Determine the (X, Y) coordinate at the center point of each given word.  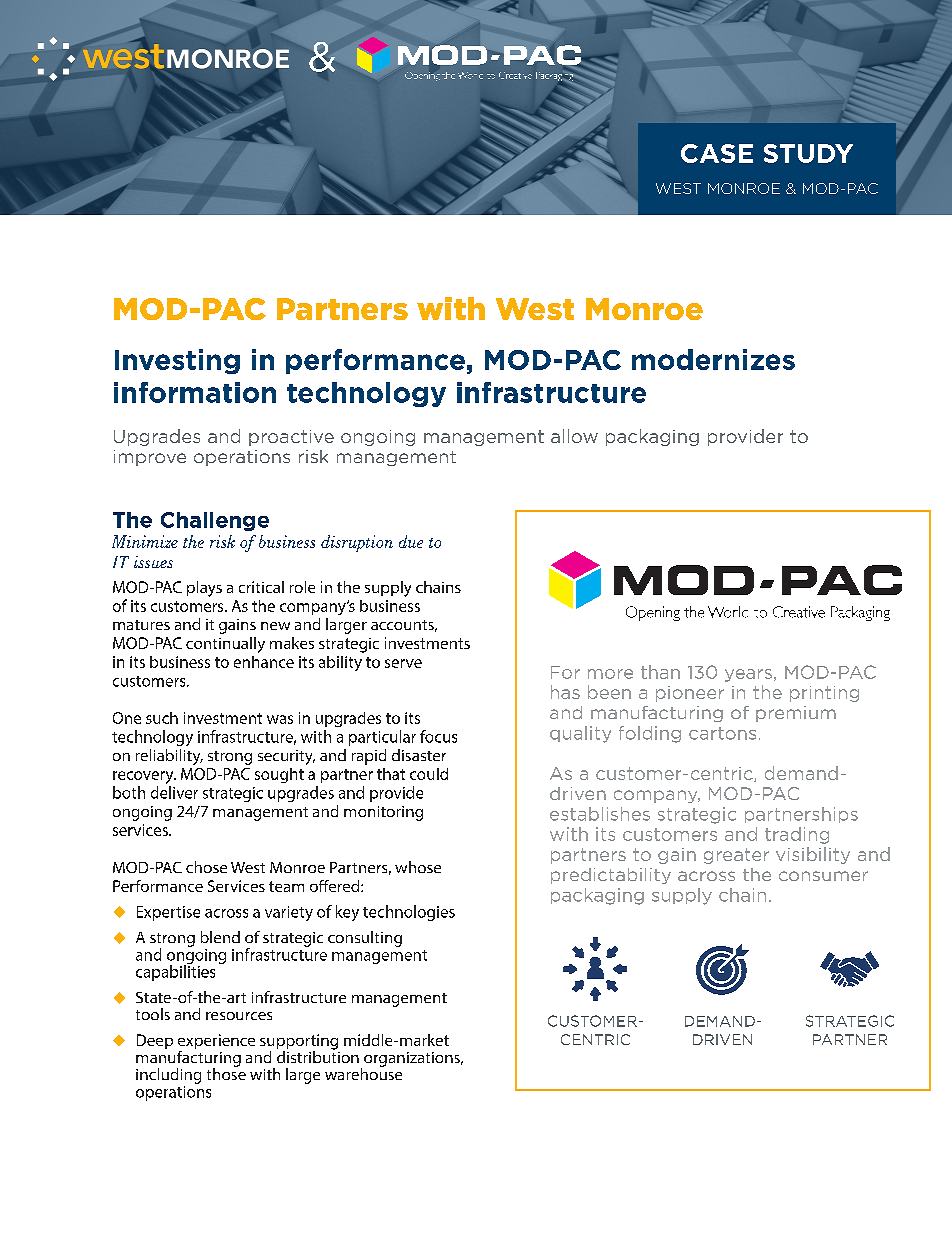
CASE (717, 153)
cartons (722, 733)
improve (150, 458)
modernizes (713, 359)
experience (216, 1043)
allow (574, 436)
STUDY (808, 153)
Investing (177, 361)
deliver (174, 792)
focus (438, 736)
